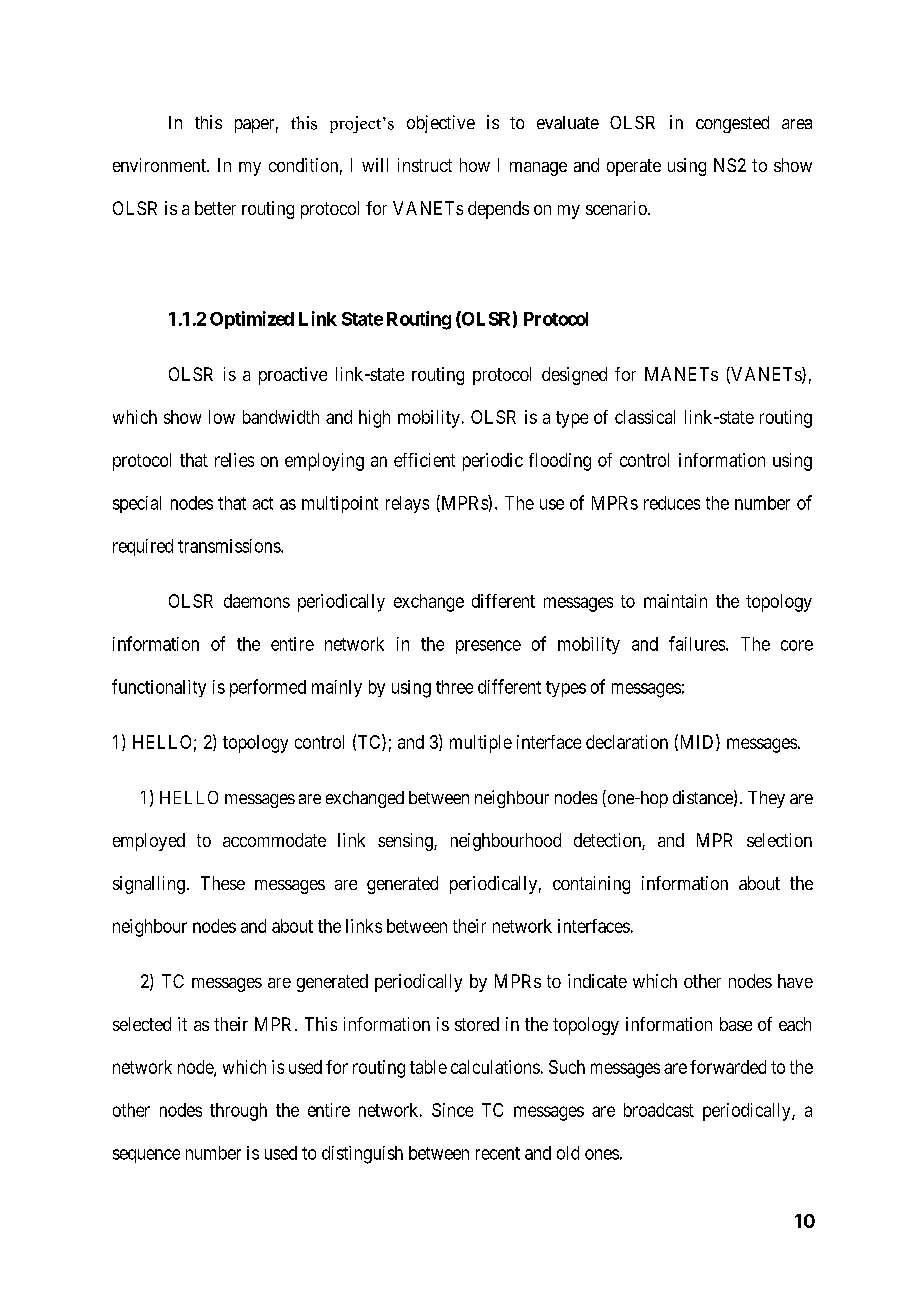  Describe the element at coordinates (425, 165) in the screenshot. I see `instruct` at that location.
